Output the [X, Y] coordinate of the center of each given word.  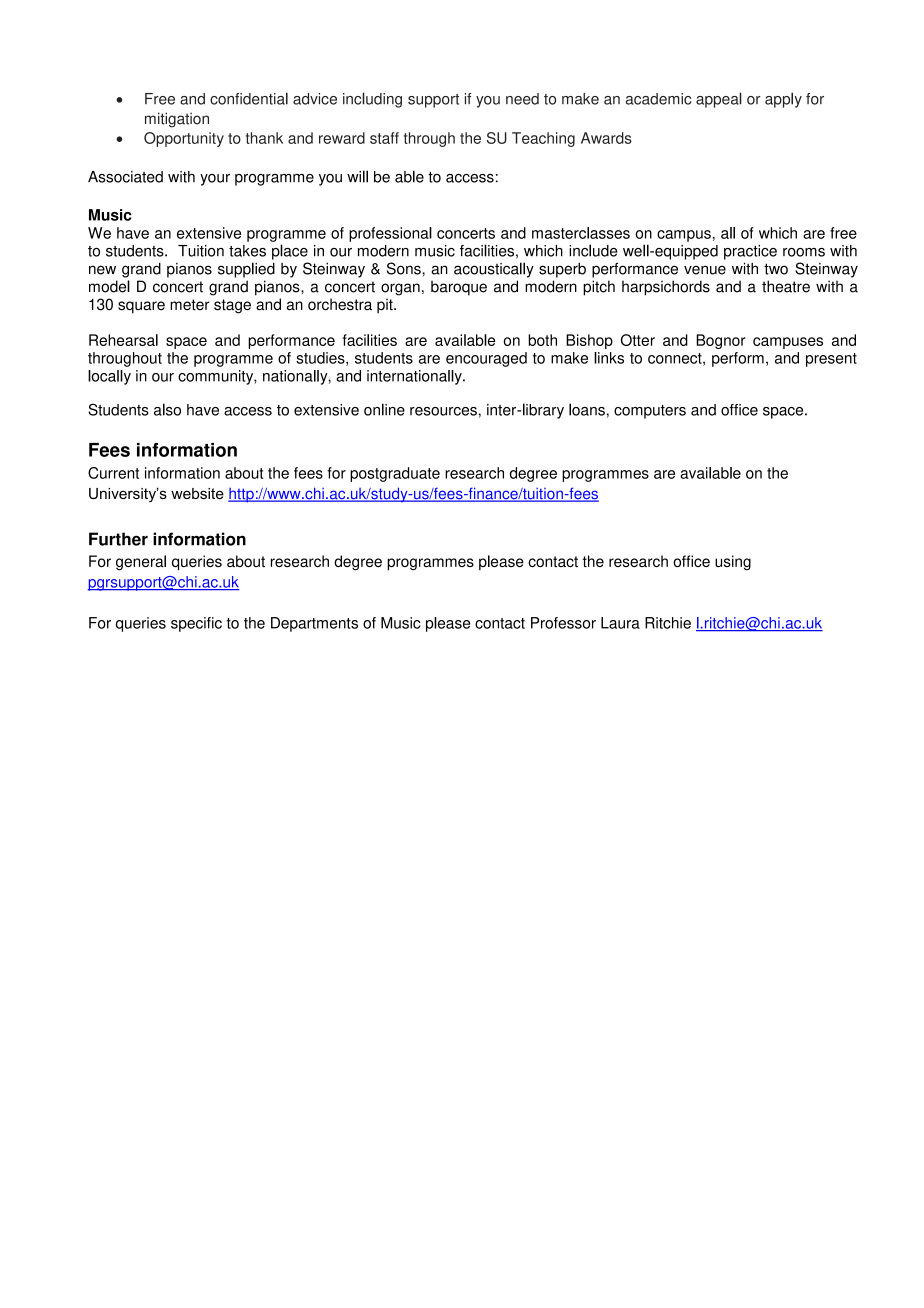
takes [247, 251]
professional [390, 234]
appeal [719, 100]
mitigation [177, 120]
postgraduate [395, 474]
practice [750, 252]
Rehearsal [123, 340]
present [831, 360]
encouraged [486, 359]
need [522, 99]
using [733, 562]
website [197, 493]
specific [196, 624]
